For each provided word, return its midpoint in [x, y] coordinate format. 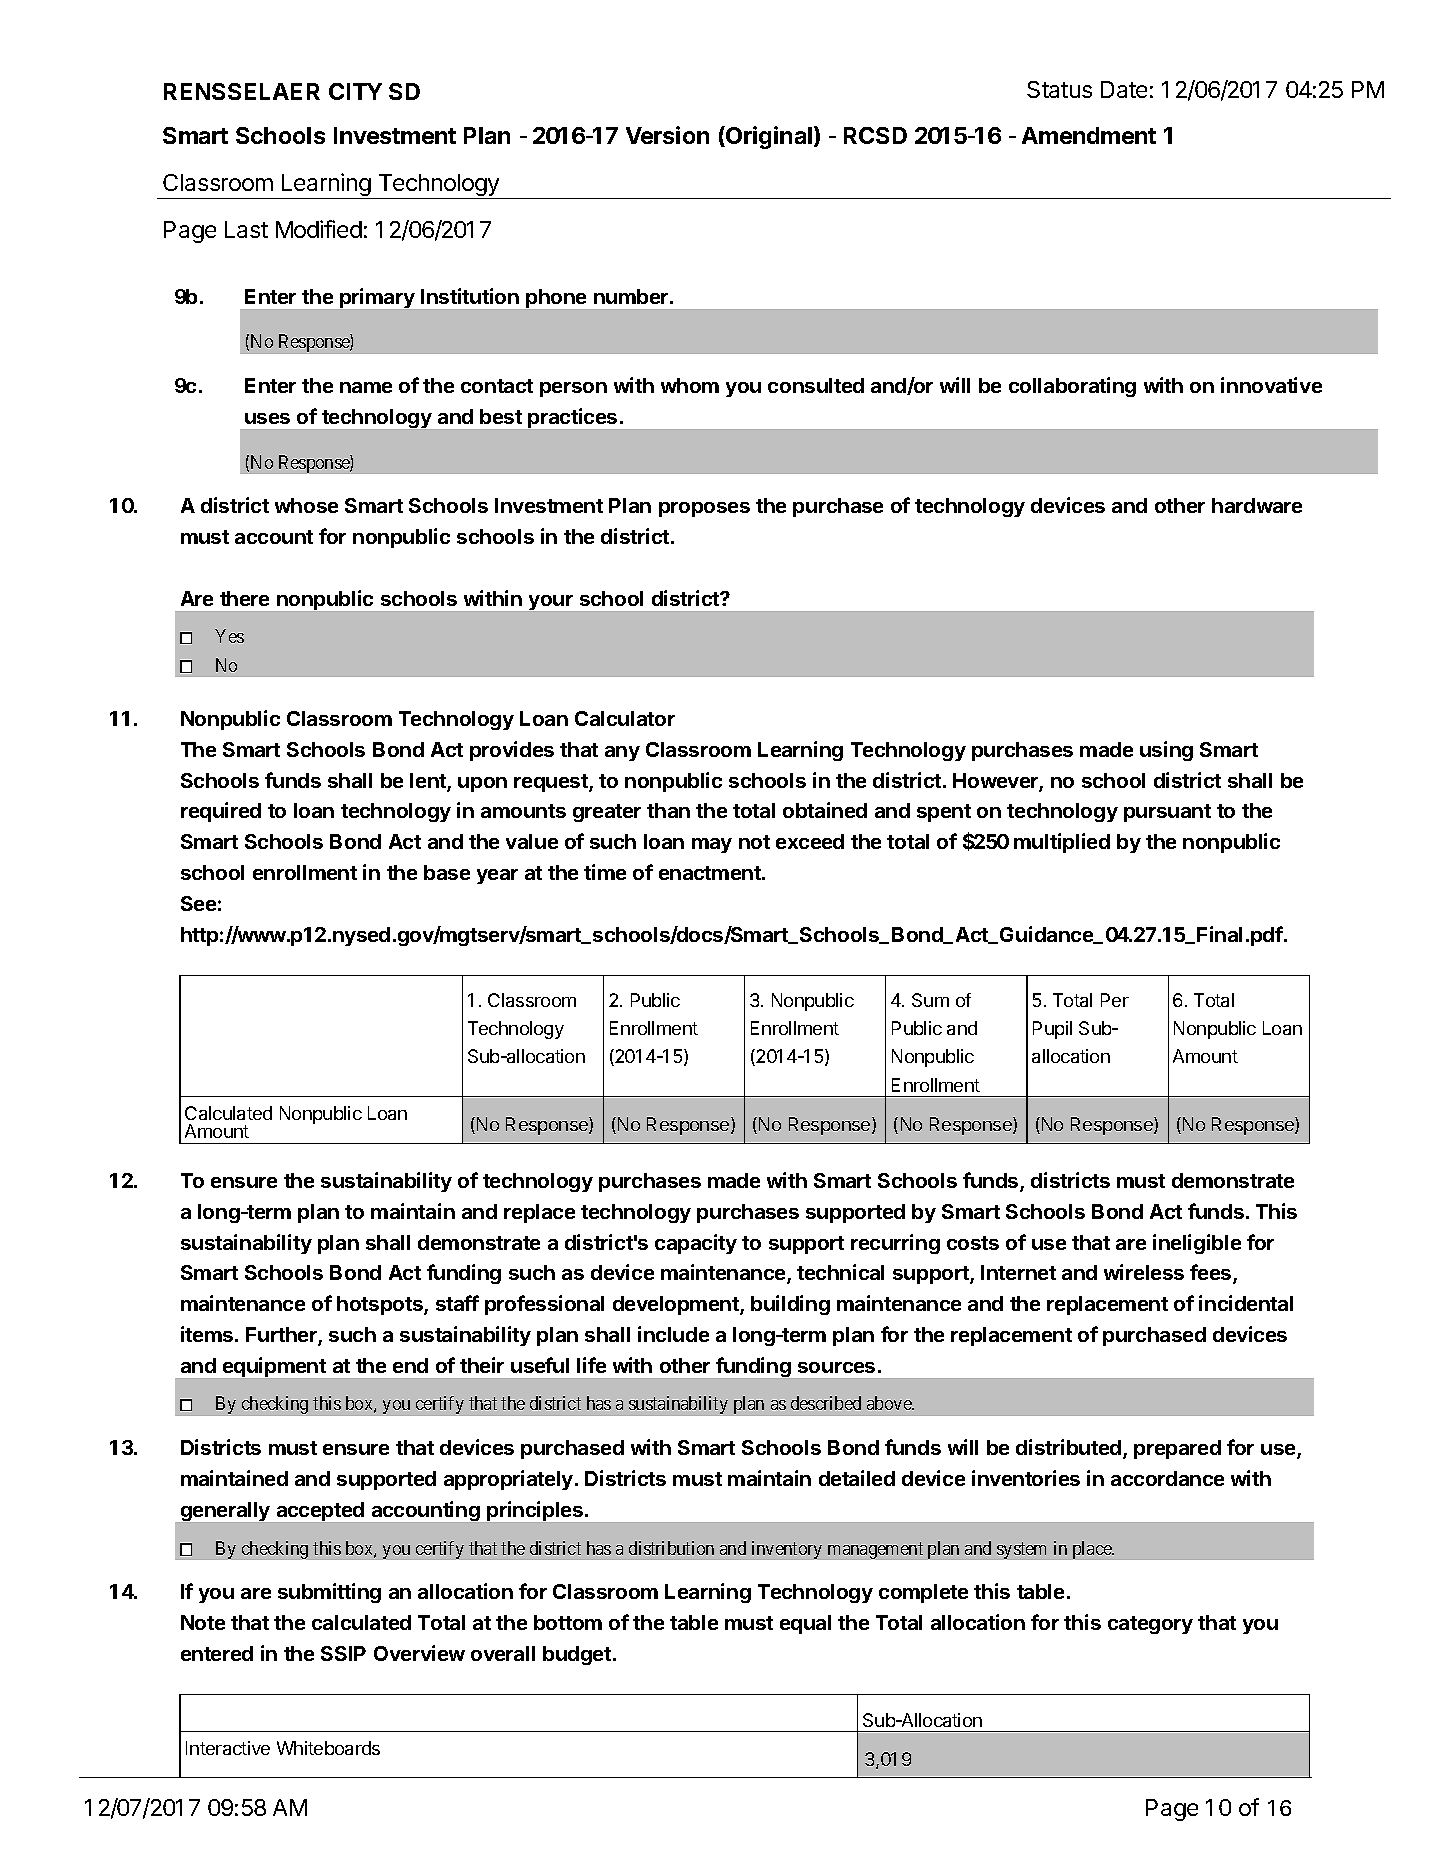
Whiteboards [328, 1748]
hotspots [381, 1305]
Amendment [1089, 135]
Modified [319, 229]
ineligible [1197, 1244]
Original [768, 137]
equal [805, 1624]
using [1166, 751]
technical [840, 1272]
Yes [229, 636]
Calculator [625, 718]
